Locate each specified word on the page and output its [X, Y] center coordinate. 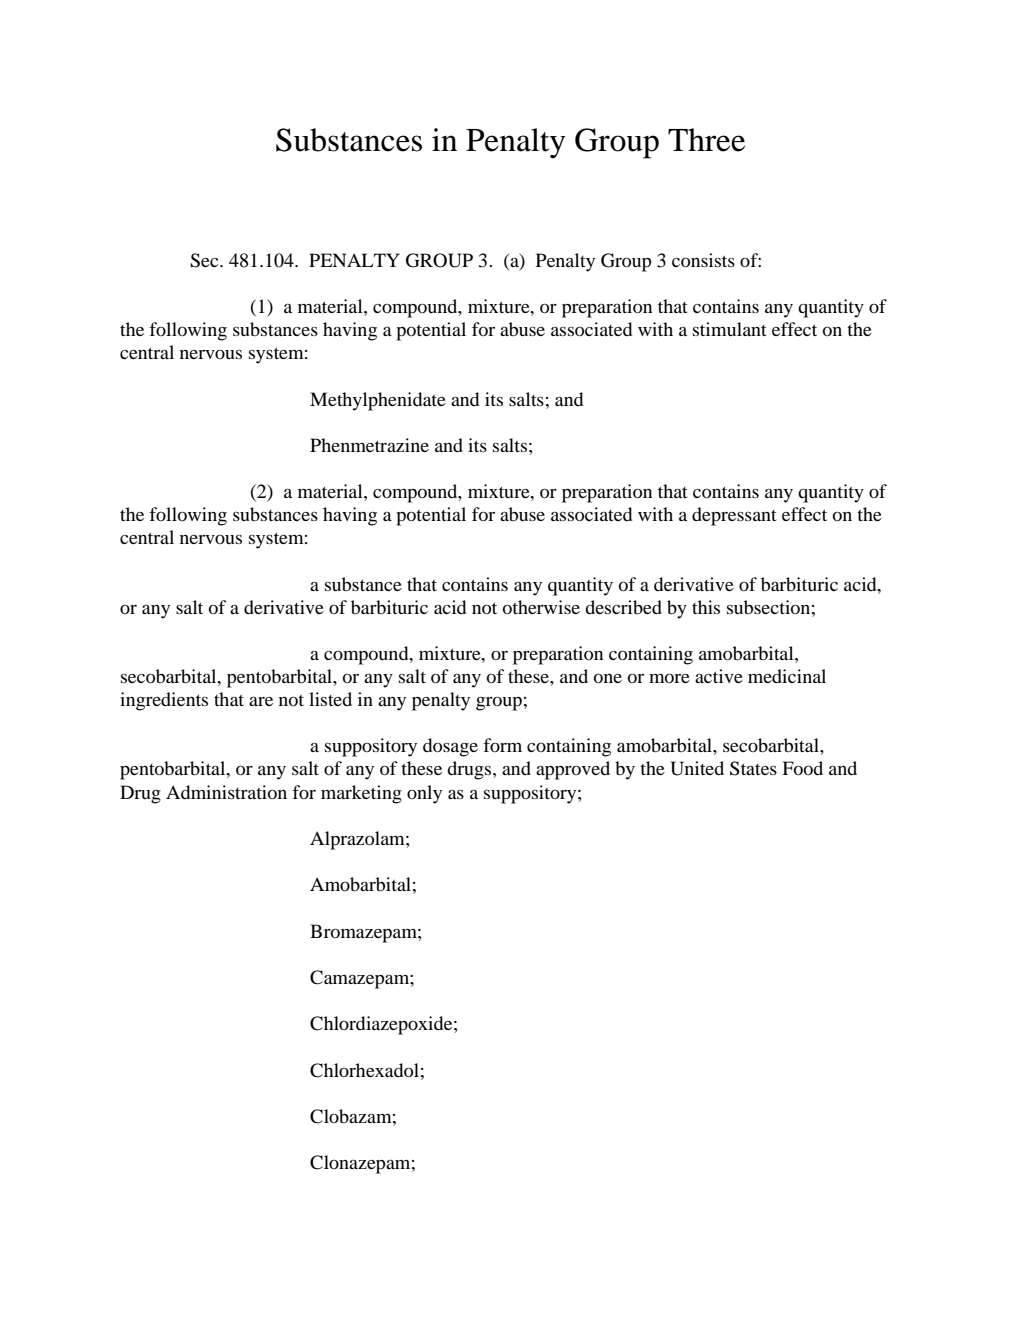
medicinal [787, 676]
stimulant [729, 329]
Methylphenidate [378, 401]
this [706, 607]
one [608, 678]
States [753, 768]
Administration [226, 792]
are [261, 701]
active [719, 676]
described [623, 607]
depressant [734, 516]
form [502, 745]
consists [703, 260]
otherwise [541, 607]
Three [706, 140]
